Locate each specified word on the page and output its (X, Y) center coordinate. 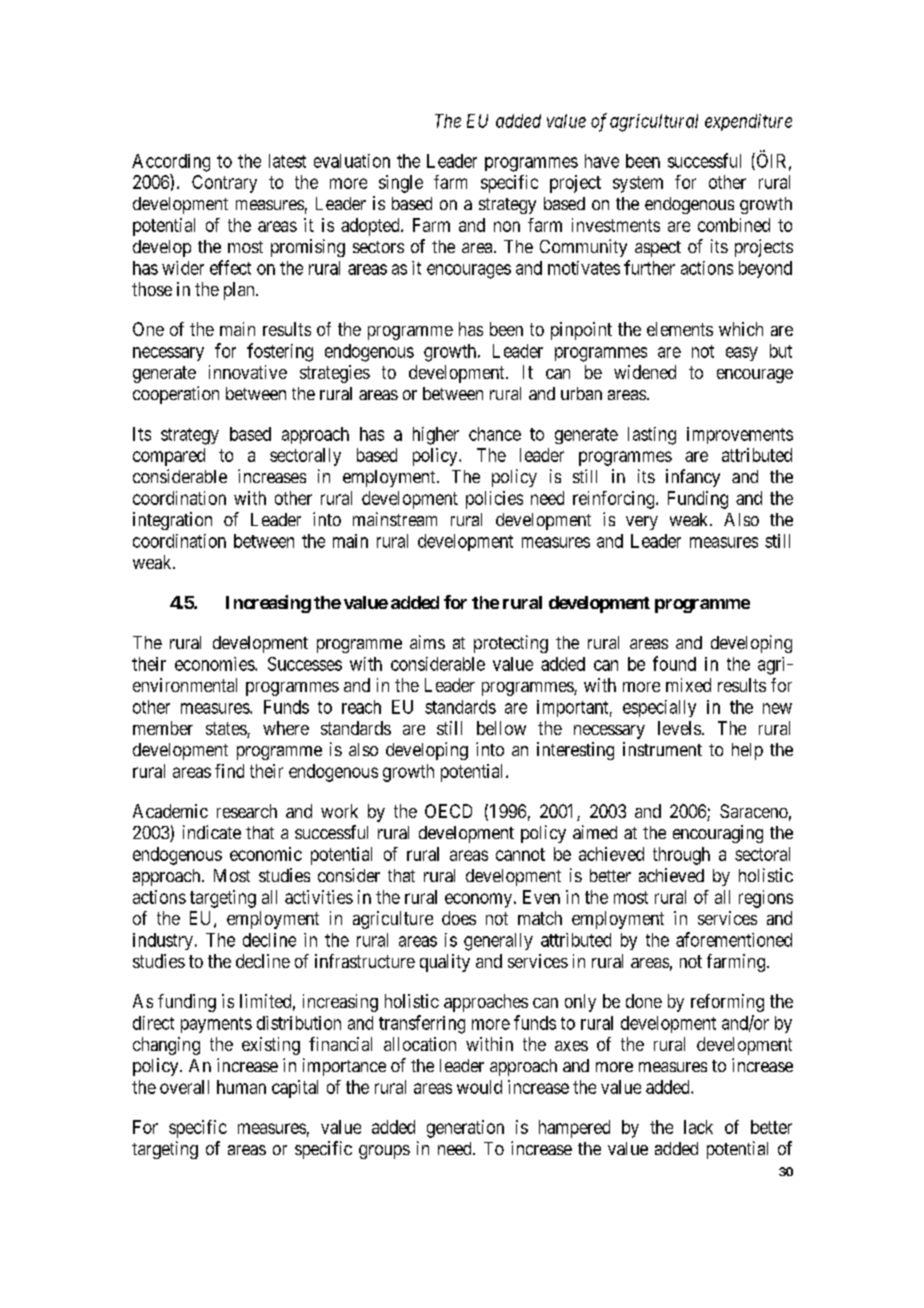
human (241, 1087)
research (247, 811)
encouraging (718, 834)
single (401, 184)
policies (494, 500)
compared (169, 457)
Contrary (224, 184)
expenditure (748, 122)
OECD (448, 811)
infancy (693, 478)
